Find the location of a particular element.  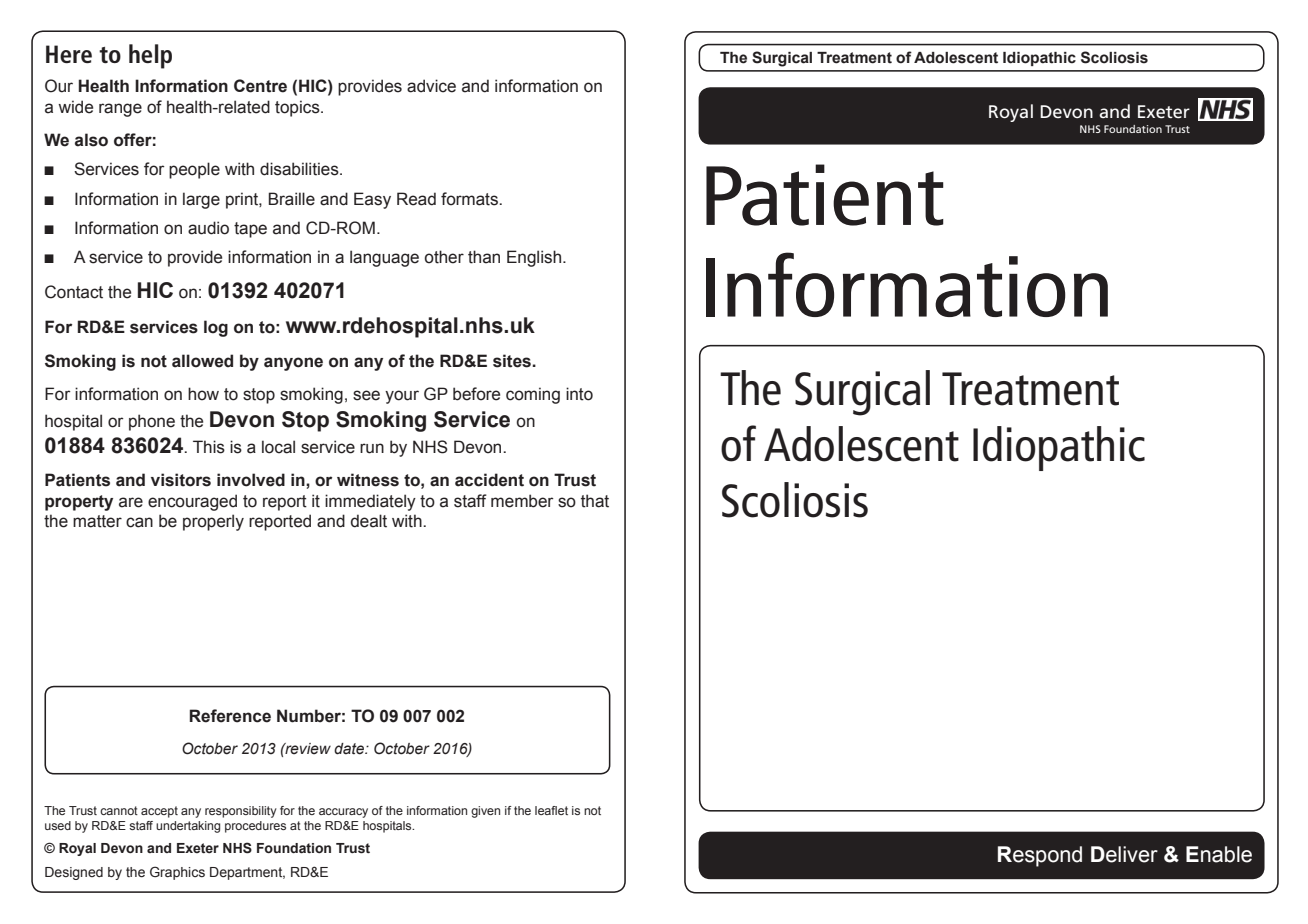

Centre is located at coordinates (260, 86).
